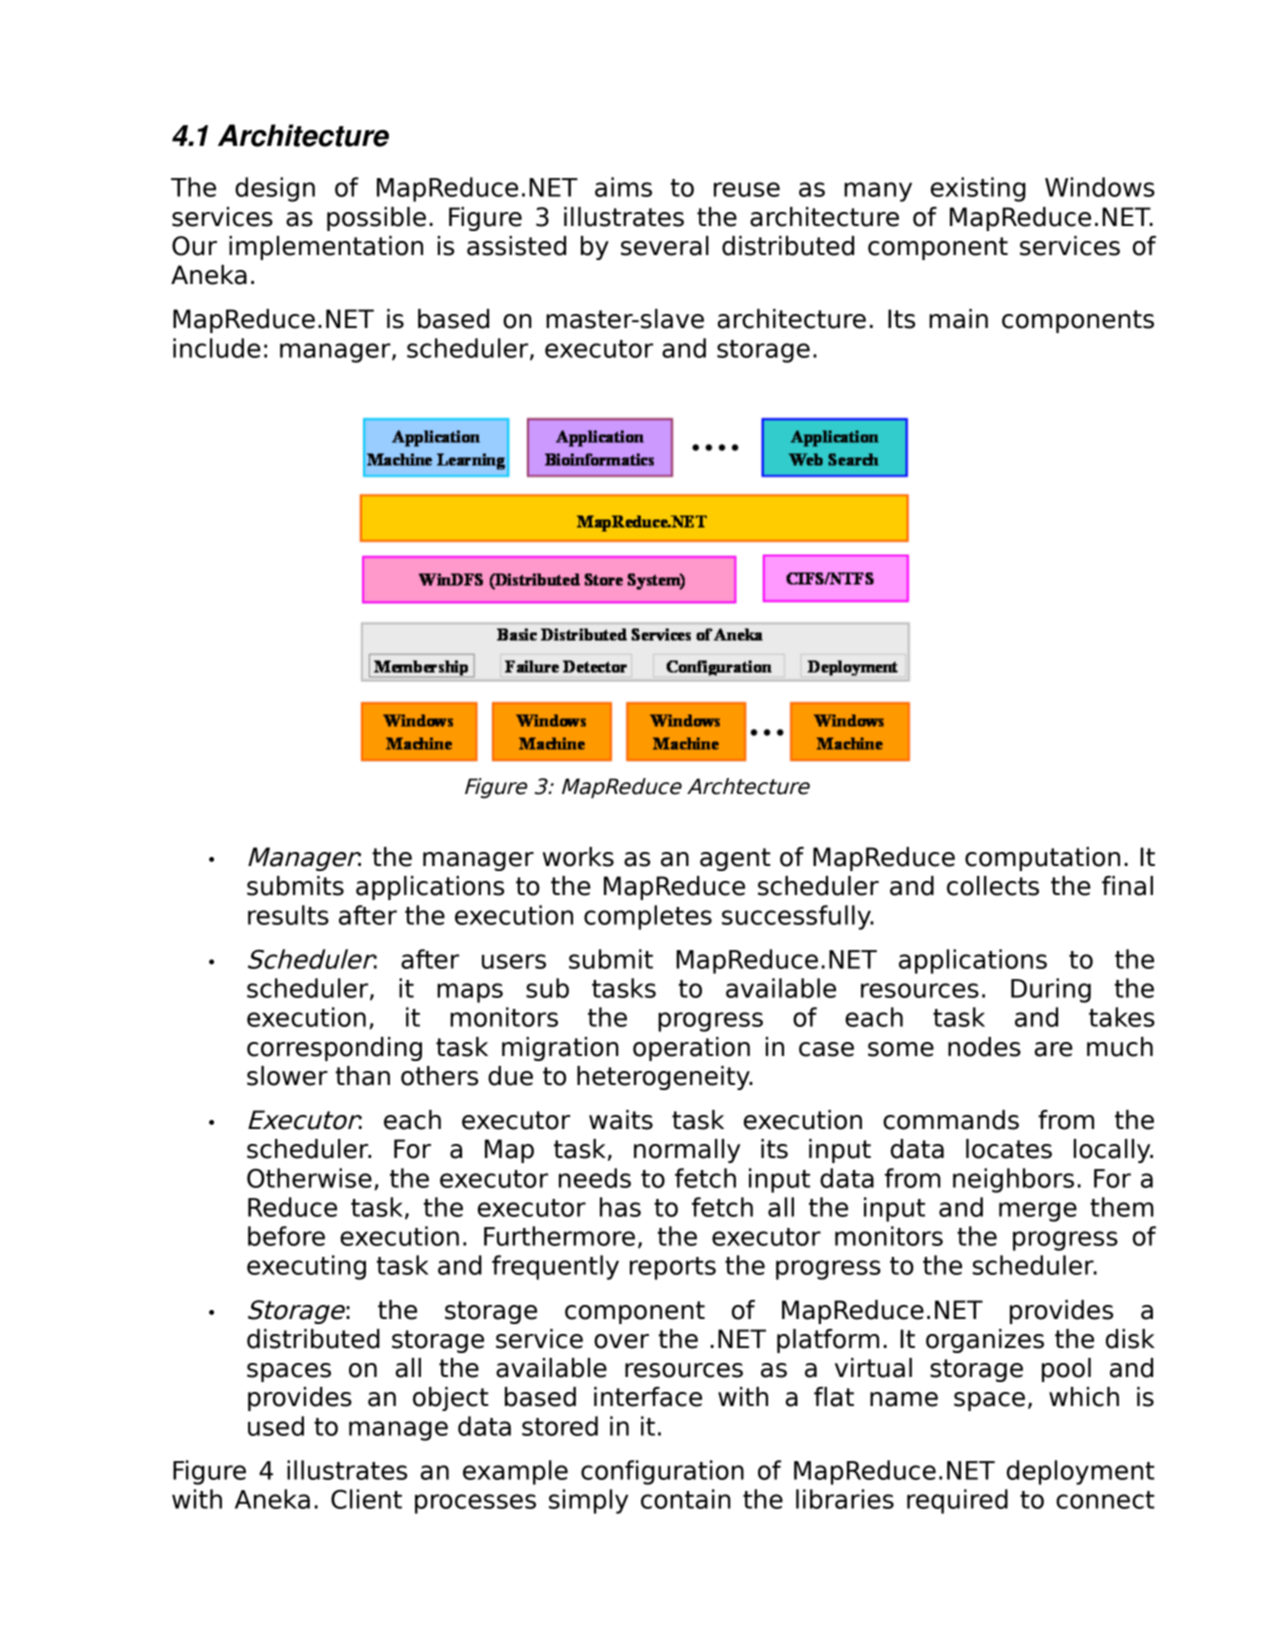  What do you see at coordinates (288, 915) in the page?
I see `results` at bounding box center [288, 915].
